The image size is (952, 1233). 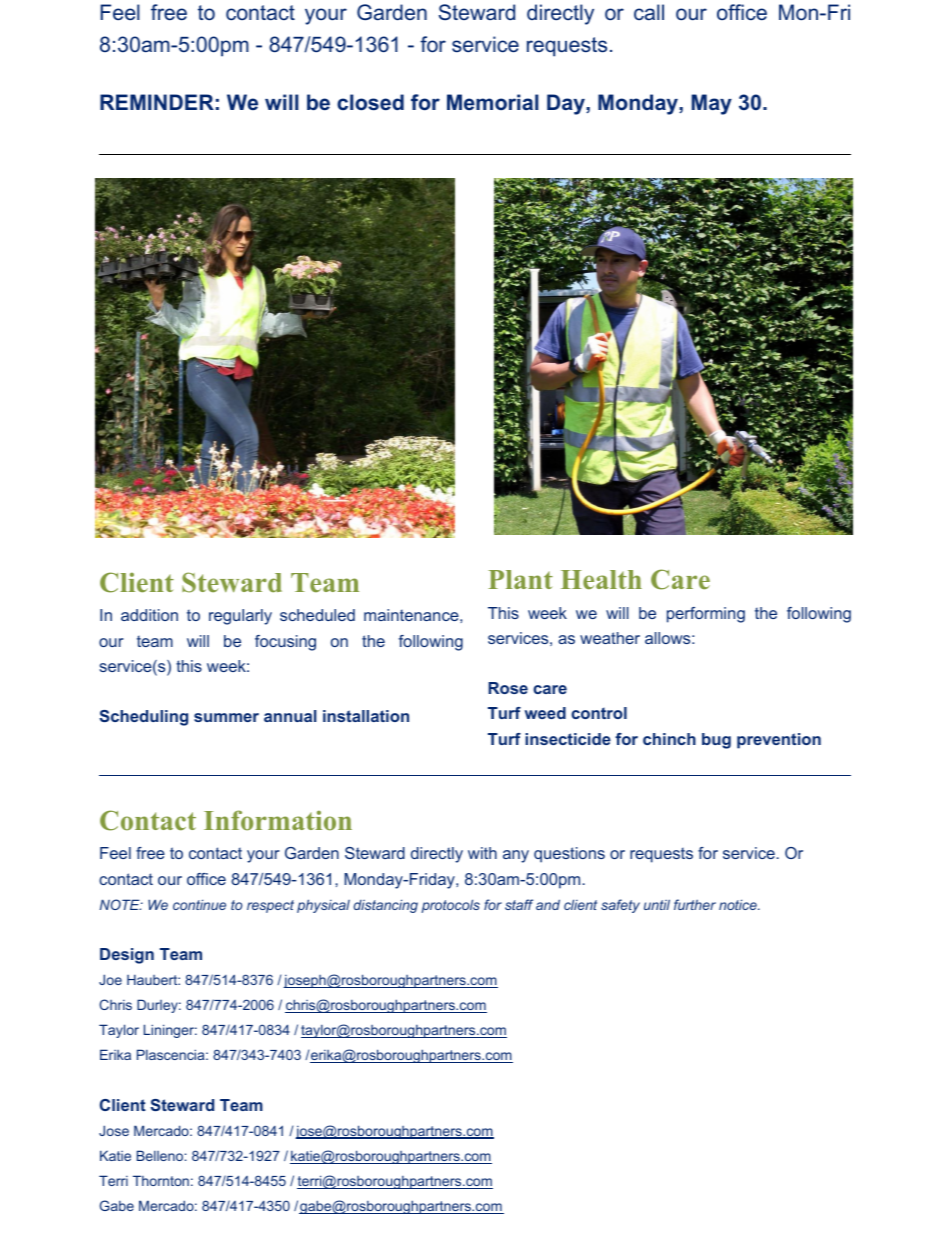 I want to click on performing, so click(x=706, y=615).
